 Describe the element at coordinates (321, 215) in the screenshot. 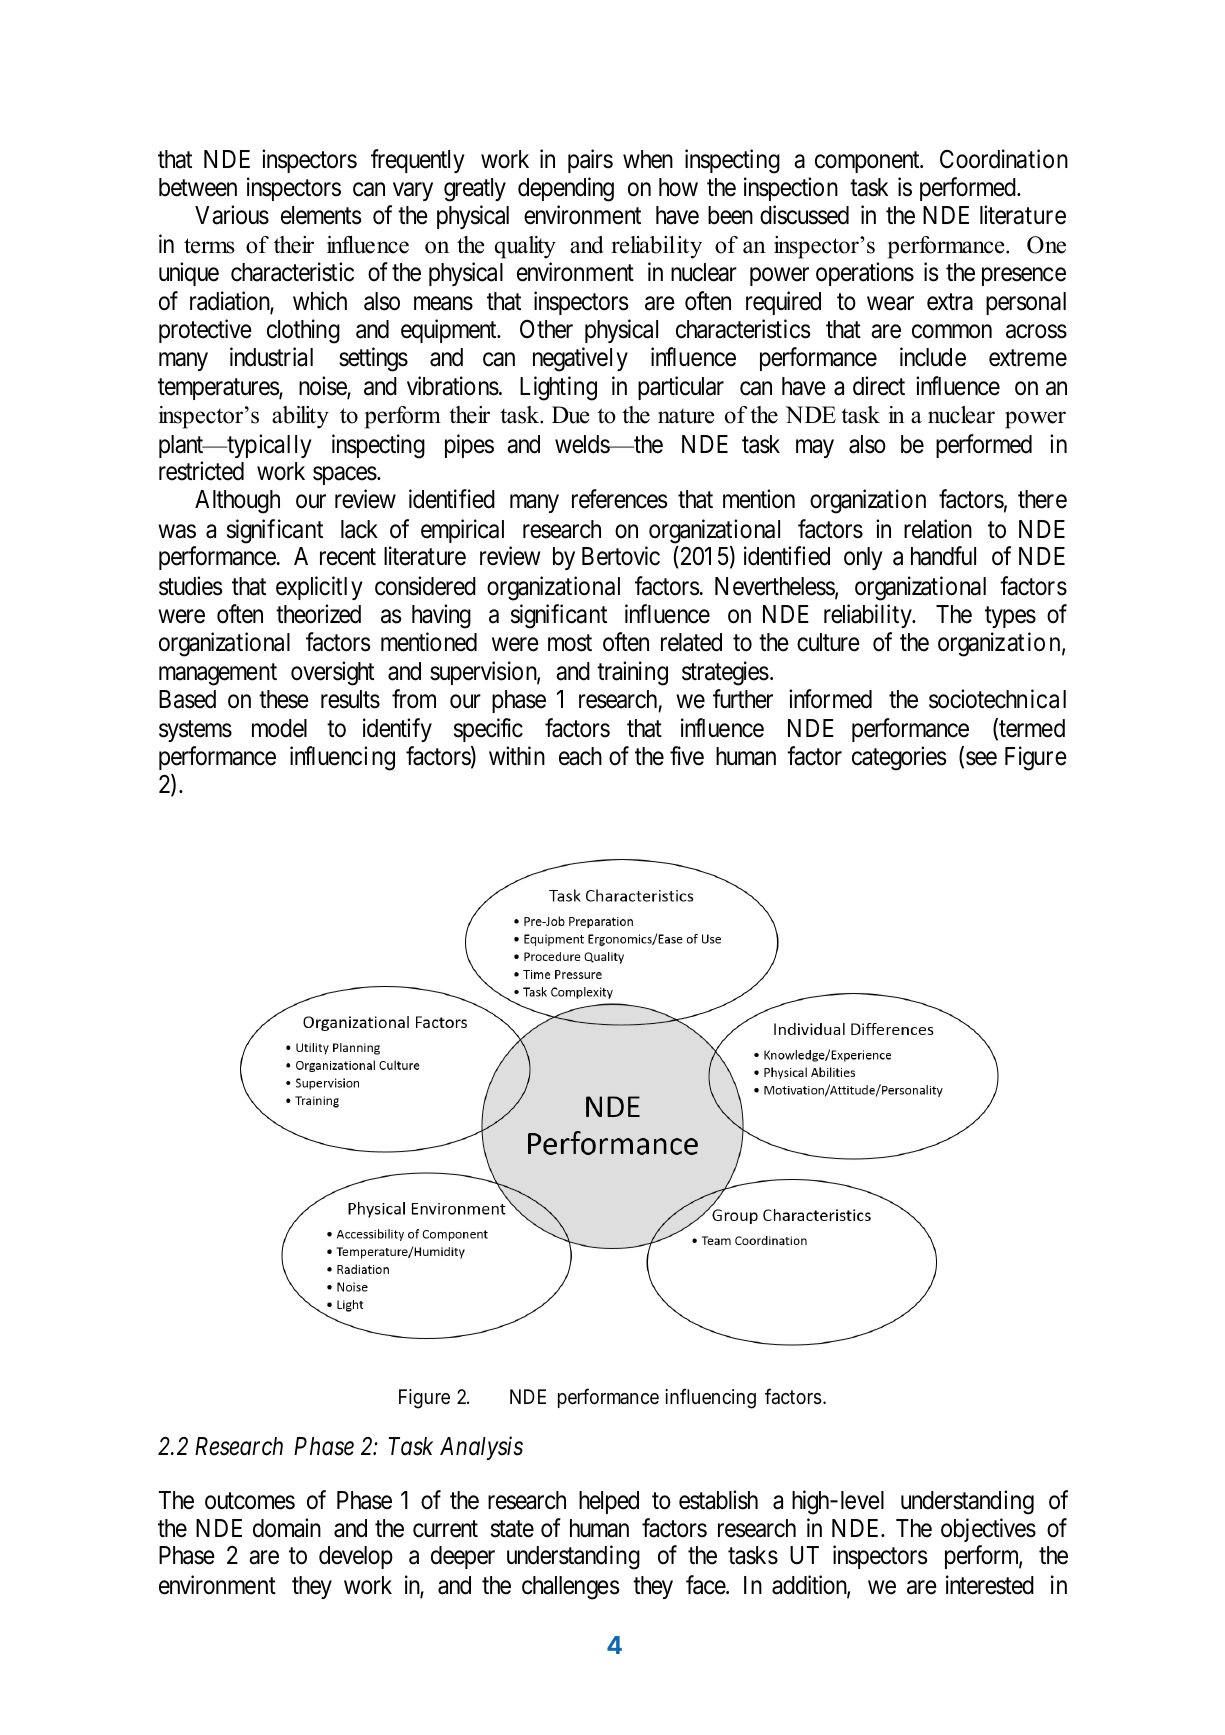

I see `elements` at that location.
